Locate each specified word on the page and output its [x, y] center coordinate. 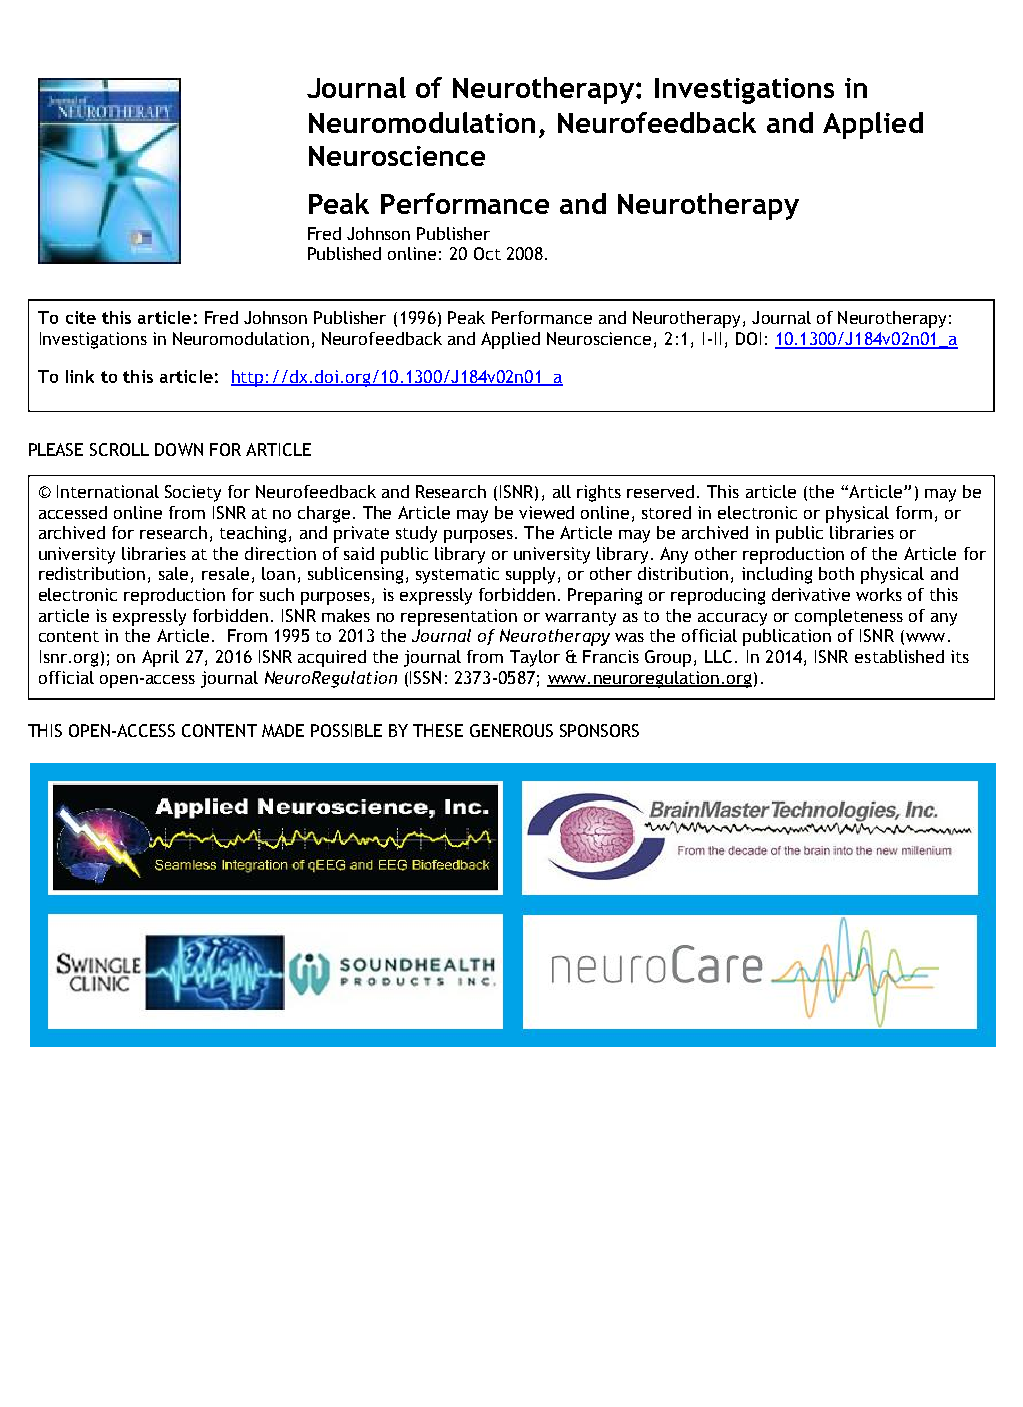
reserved [660, 491]
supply [530, 575]
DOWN [179, 449]
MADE [283, 730]
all [562, 491]
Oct [487, 253]
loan [278, 573]
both [836, 573]
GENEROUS [511, 730]
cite [81, 317]
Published [344, 253]
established [899, 656]
